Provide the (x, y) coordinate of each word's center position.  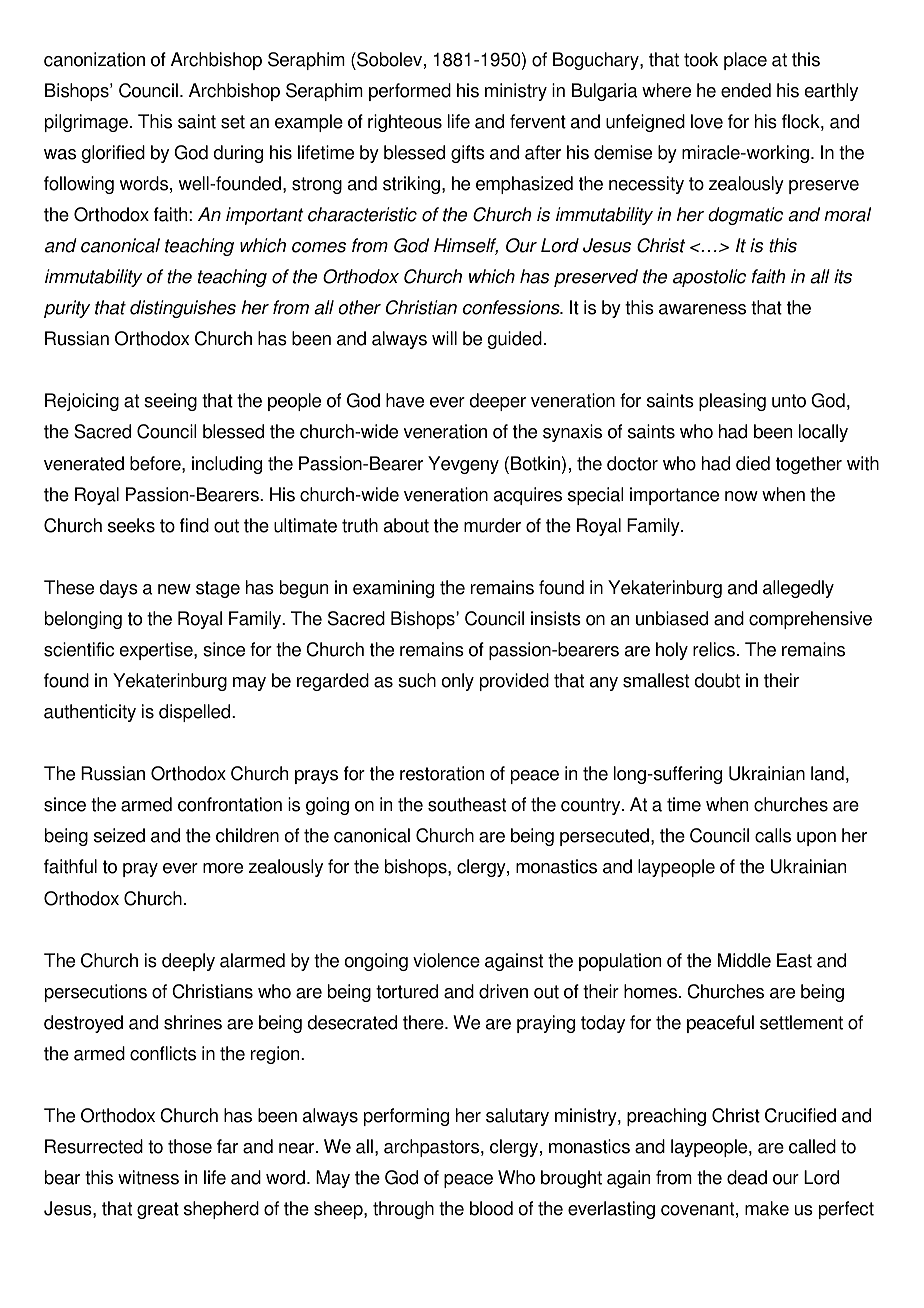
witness (148, 1177)
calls (773, 835)
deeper (498, 402)
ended (746, 90)
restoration (442, 773)
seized (119, 835)
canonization (94, 59)
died (753, 463)
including (227, 465)
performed (410, 92)
